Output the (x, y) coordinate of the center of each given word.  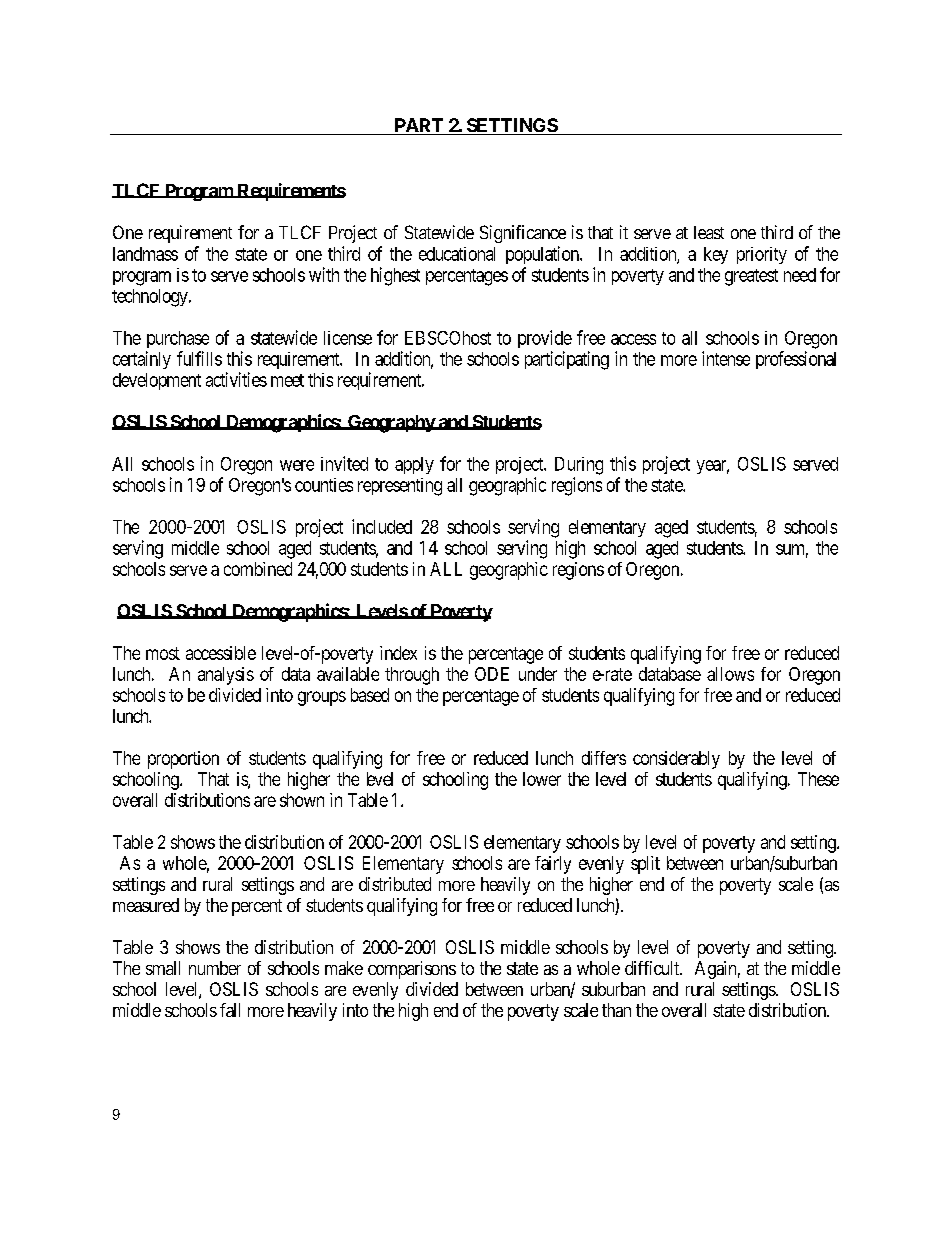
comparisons (412, 970)
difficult (653, 968)
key (716, 255)
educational (457, 254)
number (215, 968)
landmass (145, 254)
